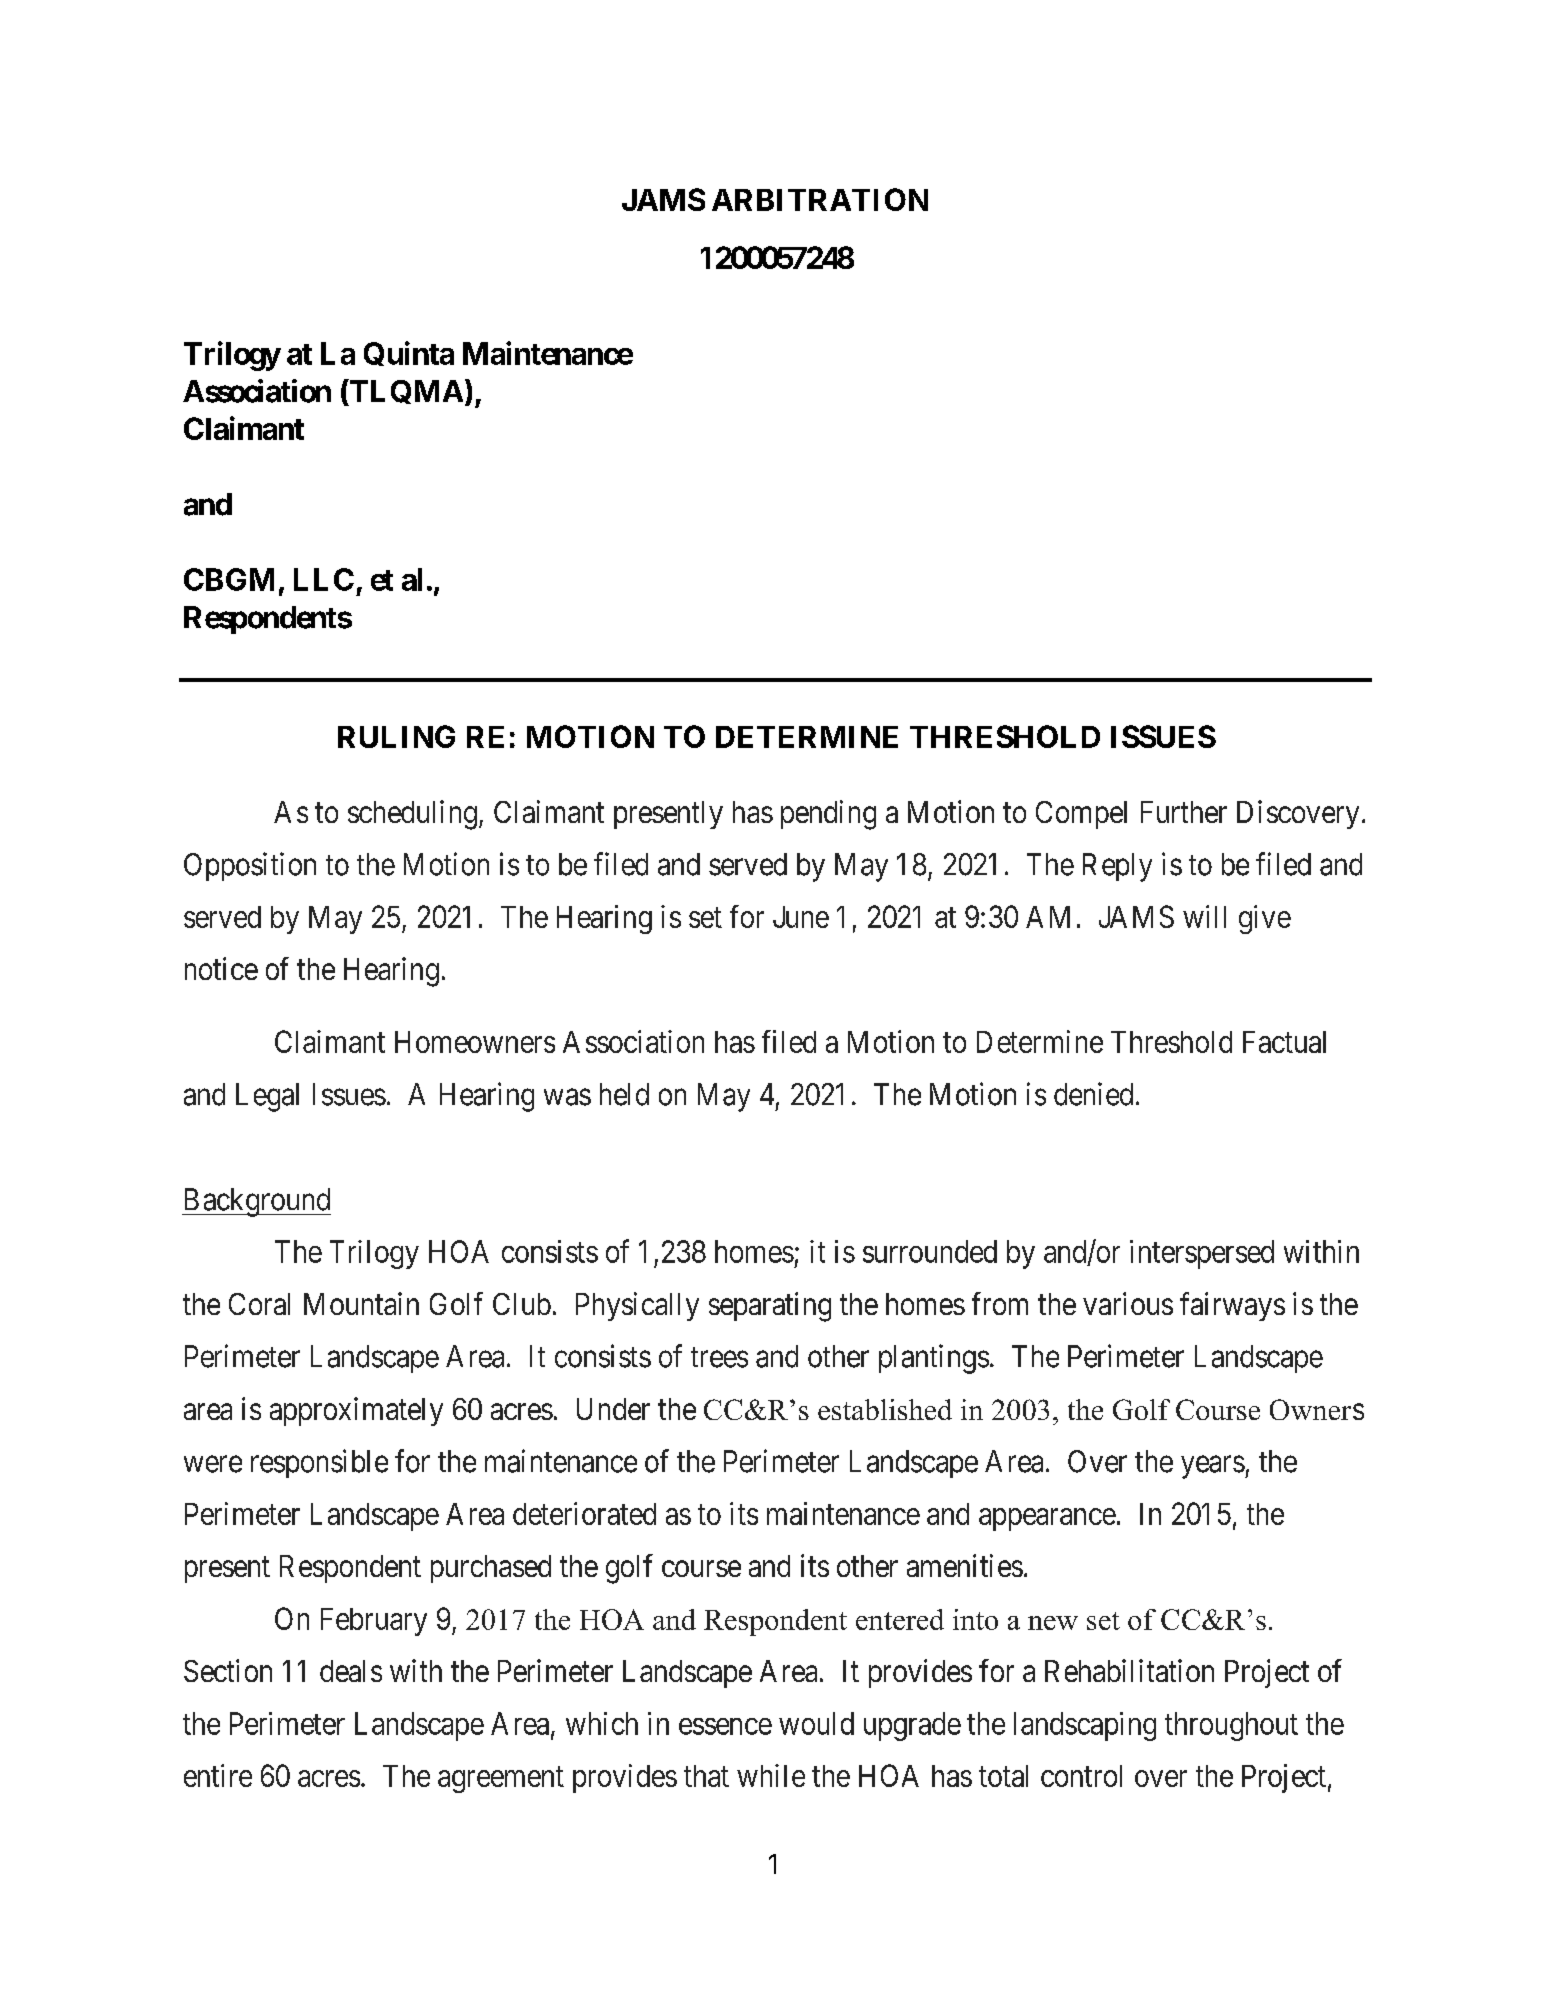 This screenshot has height=2006, width=1550. Describe the element at coordinates (770, 1307) in the screenshot. I see `separating` at that location.
